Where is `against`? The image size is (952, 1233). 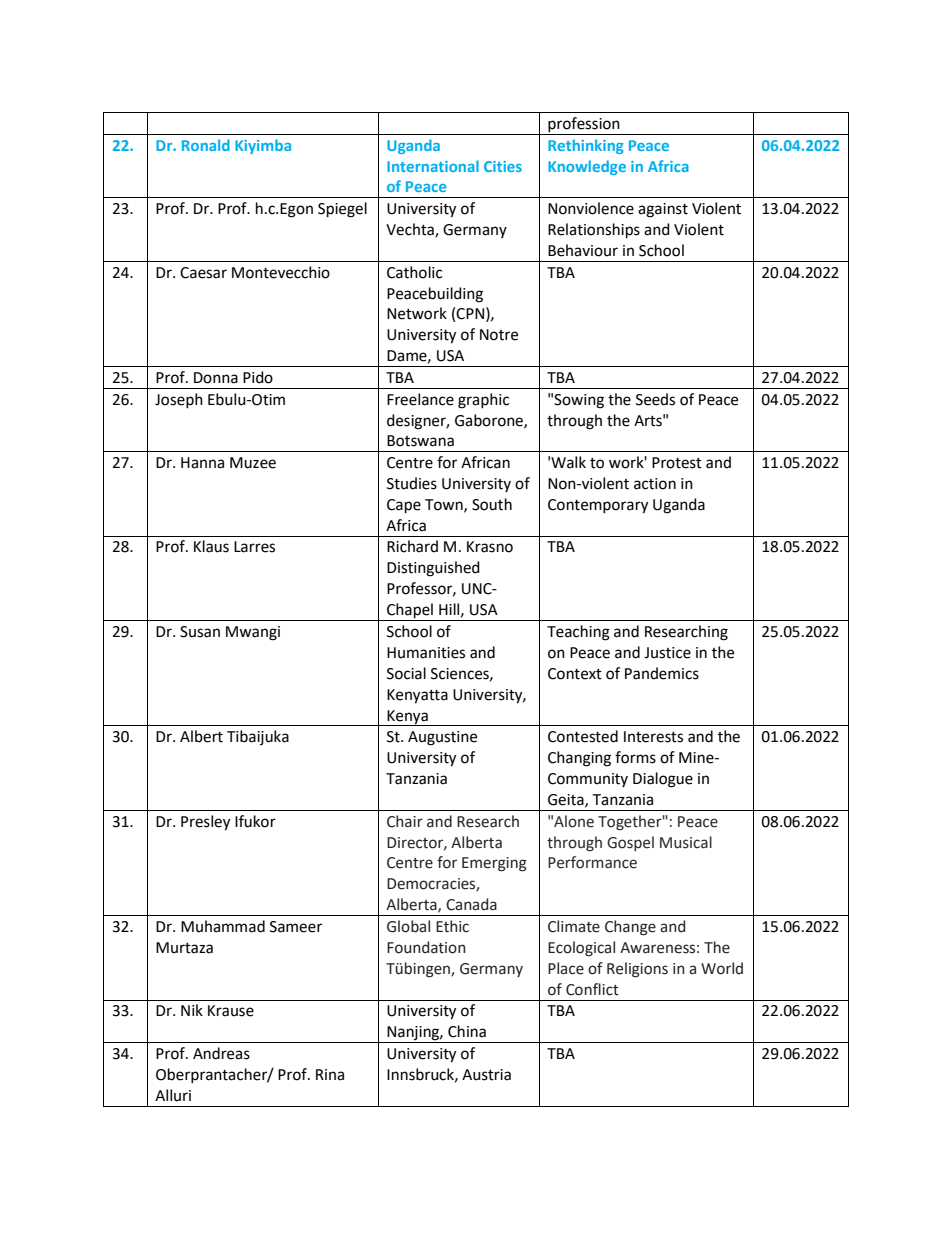 against is located at coordinates (663, 210).
